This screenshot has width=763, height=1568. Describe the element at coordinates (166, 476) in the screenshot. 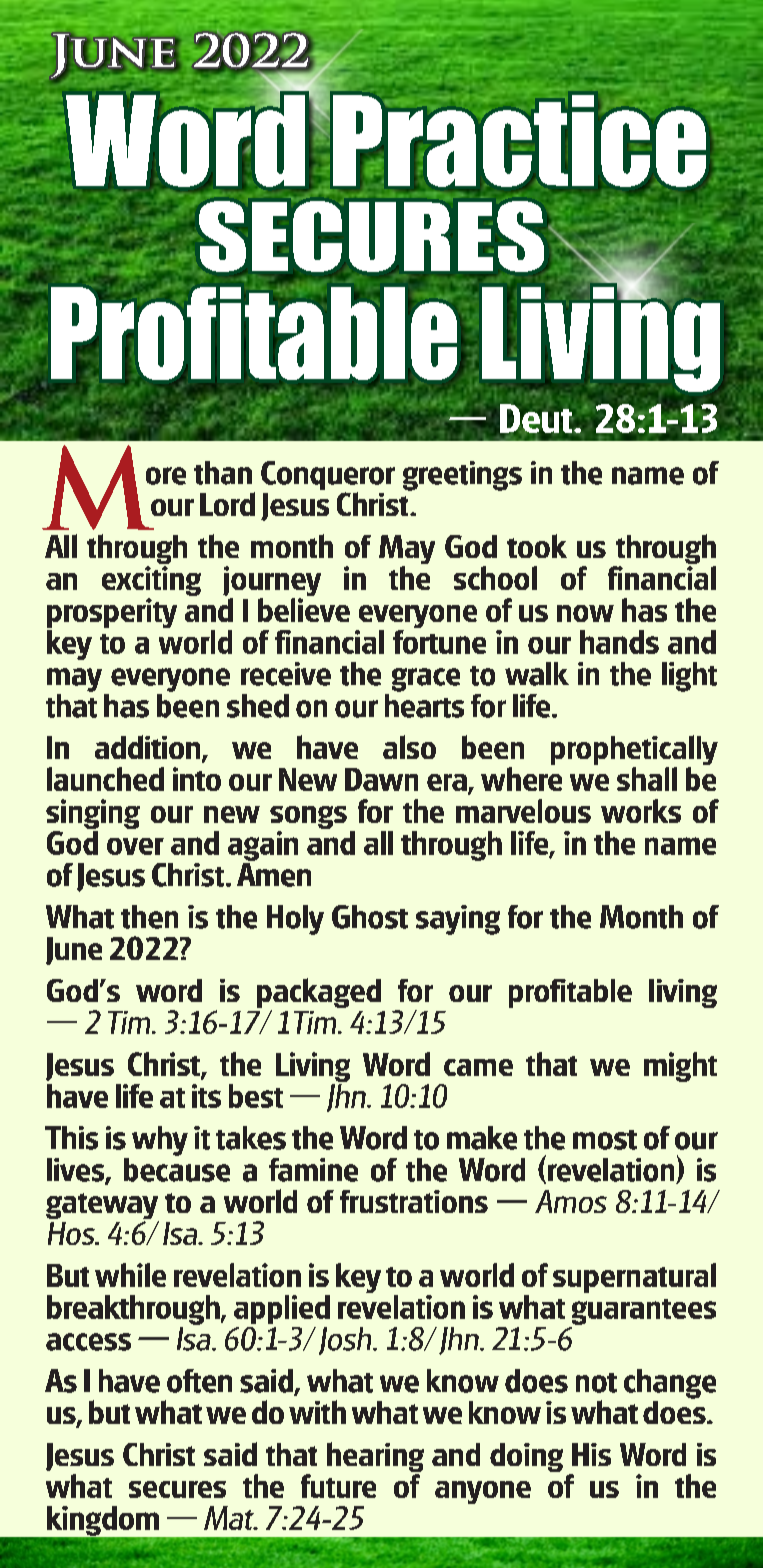

I see `ore` at that location.
